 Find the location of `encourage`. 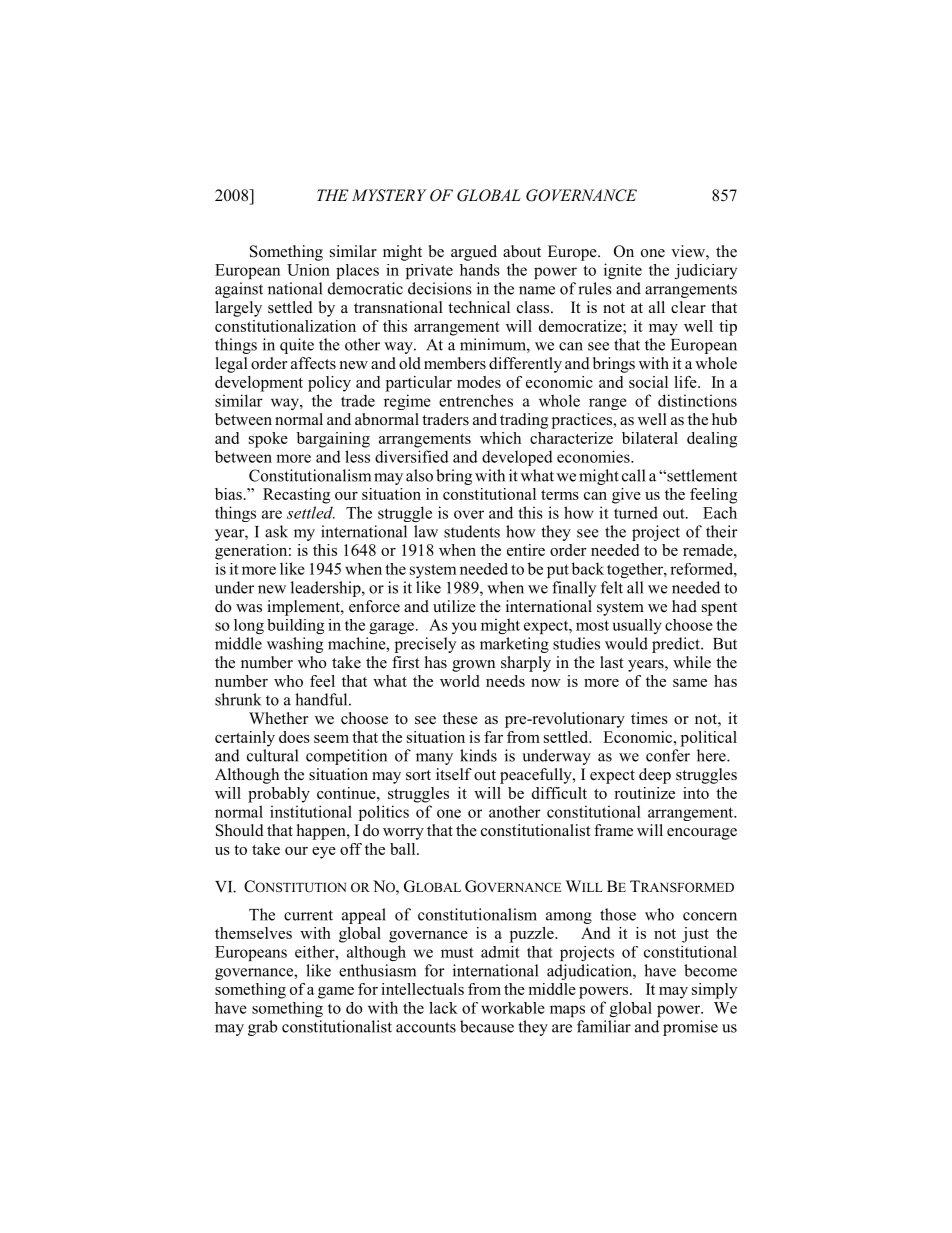

encourage is located at coordinates (702, 834).
